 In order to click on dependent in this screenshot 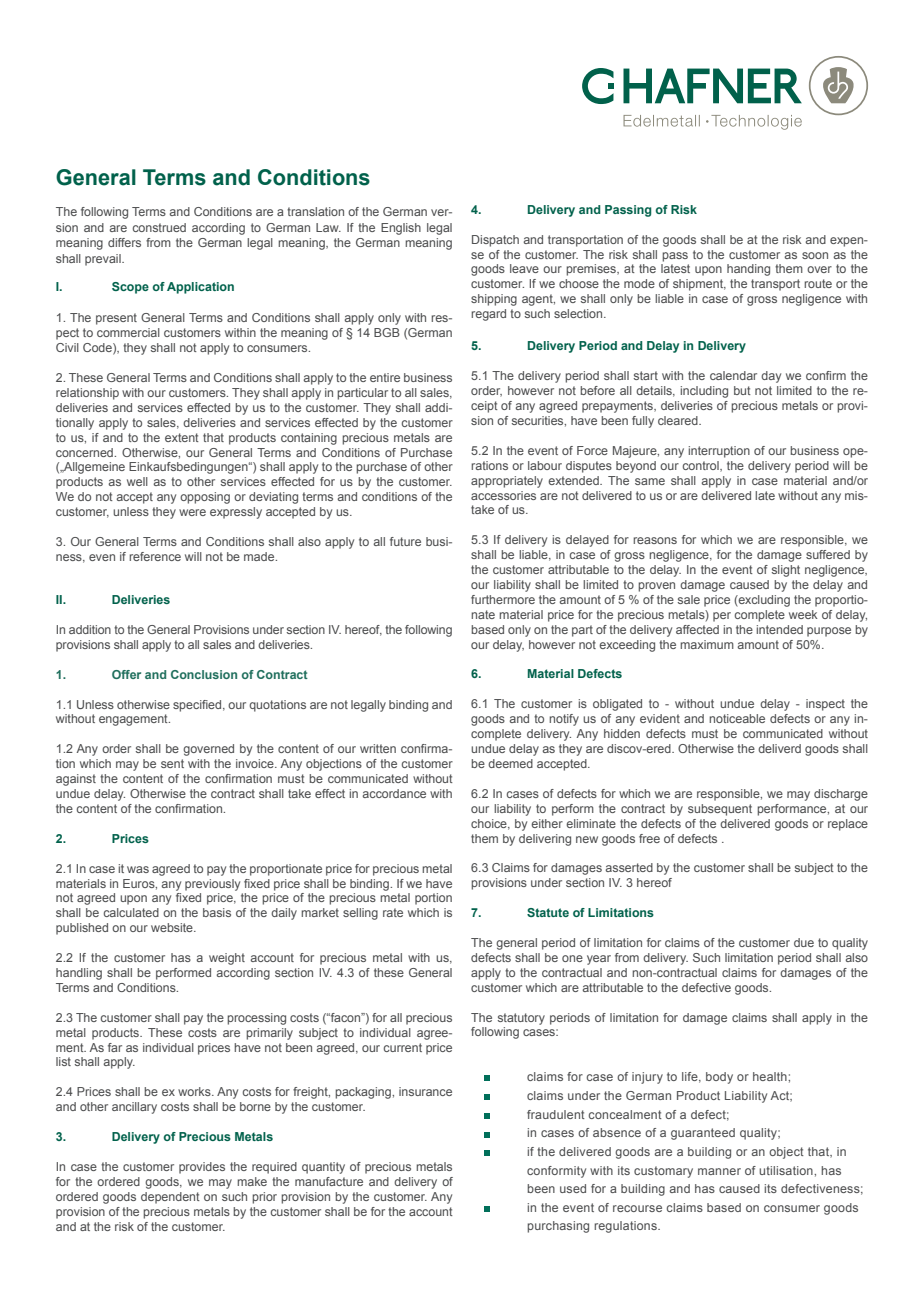, I will do `click(170, 1198)`.
